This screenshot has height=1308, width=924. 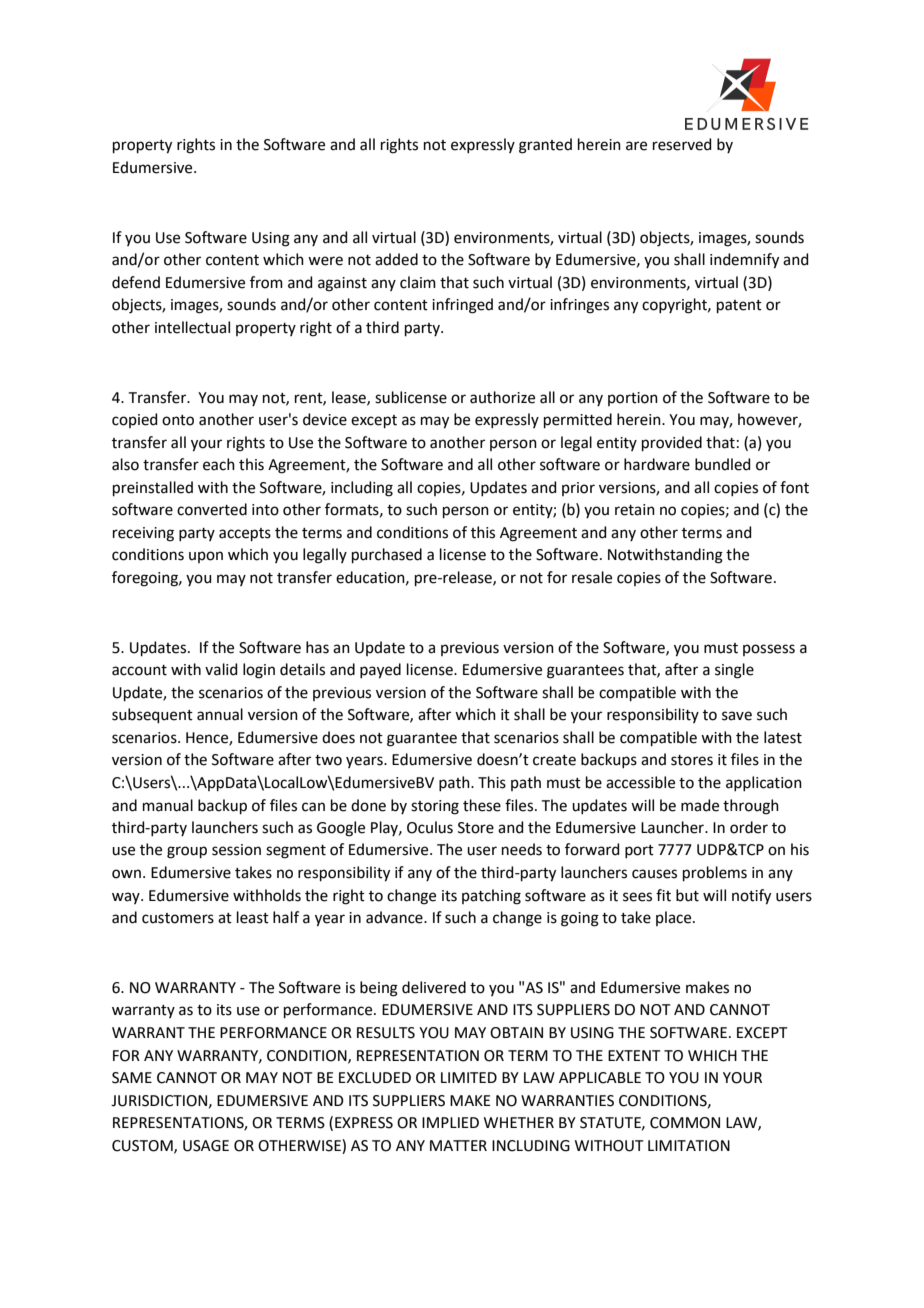 What do you see at coordinates (682, 144) in the screenshot?
I see `reserved` at bounding box center [682, 144].
